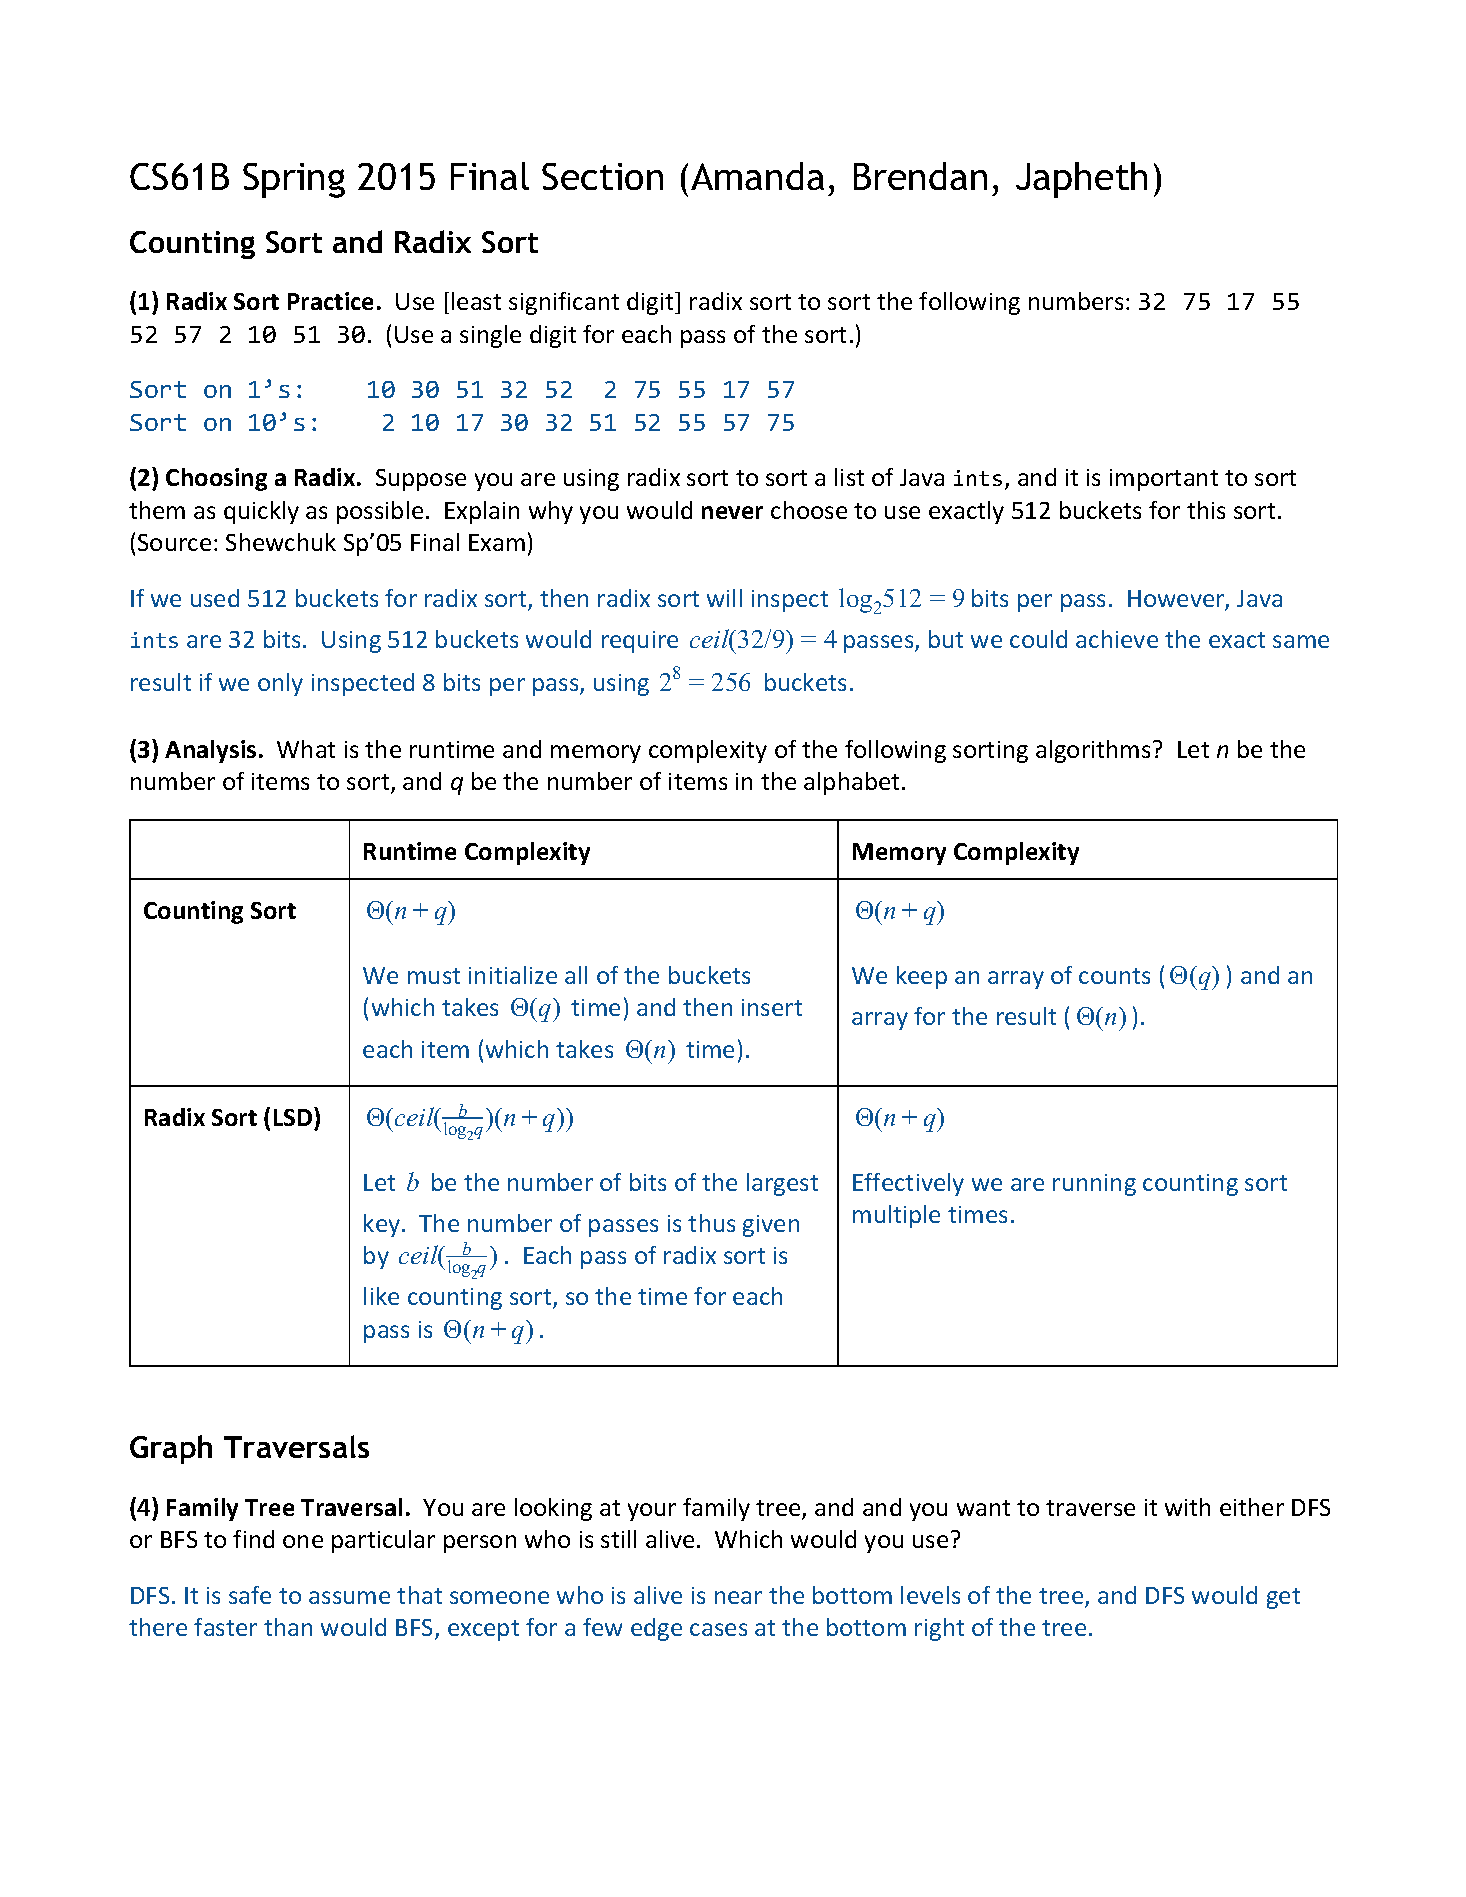 The height and width of the screenshot is (1897, 1466). What do you see at coordinates (738, 1597) in the screenshot?
I see `near` at bounding box center [738, 1597].
